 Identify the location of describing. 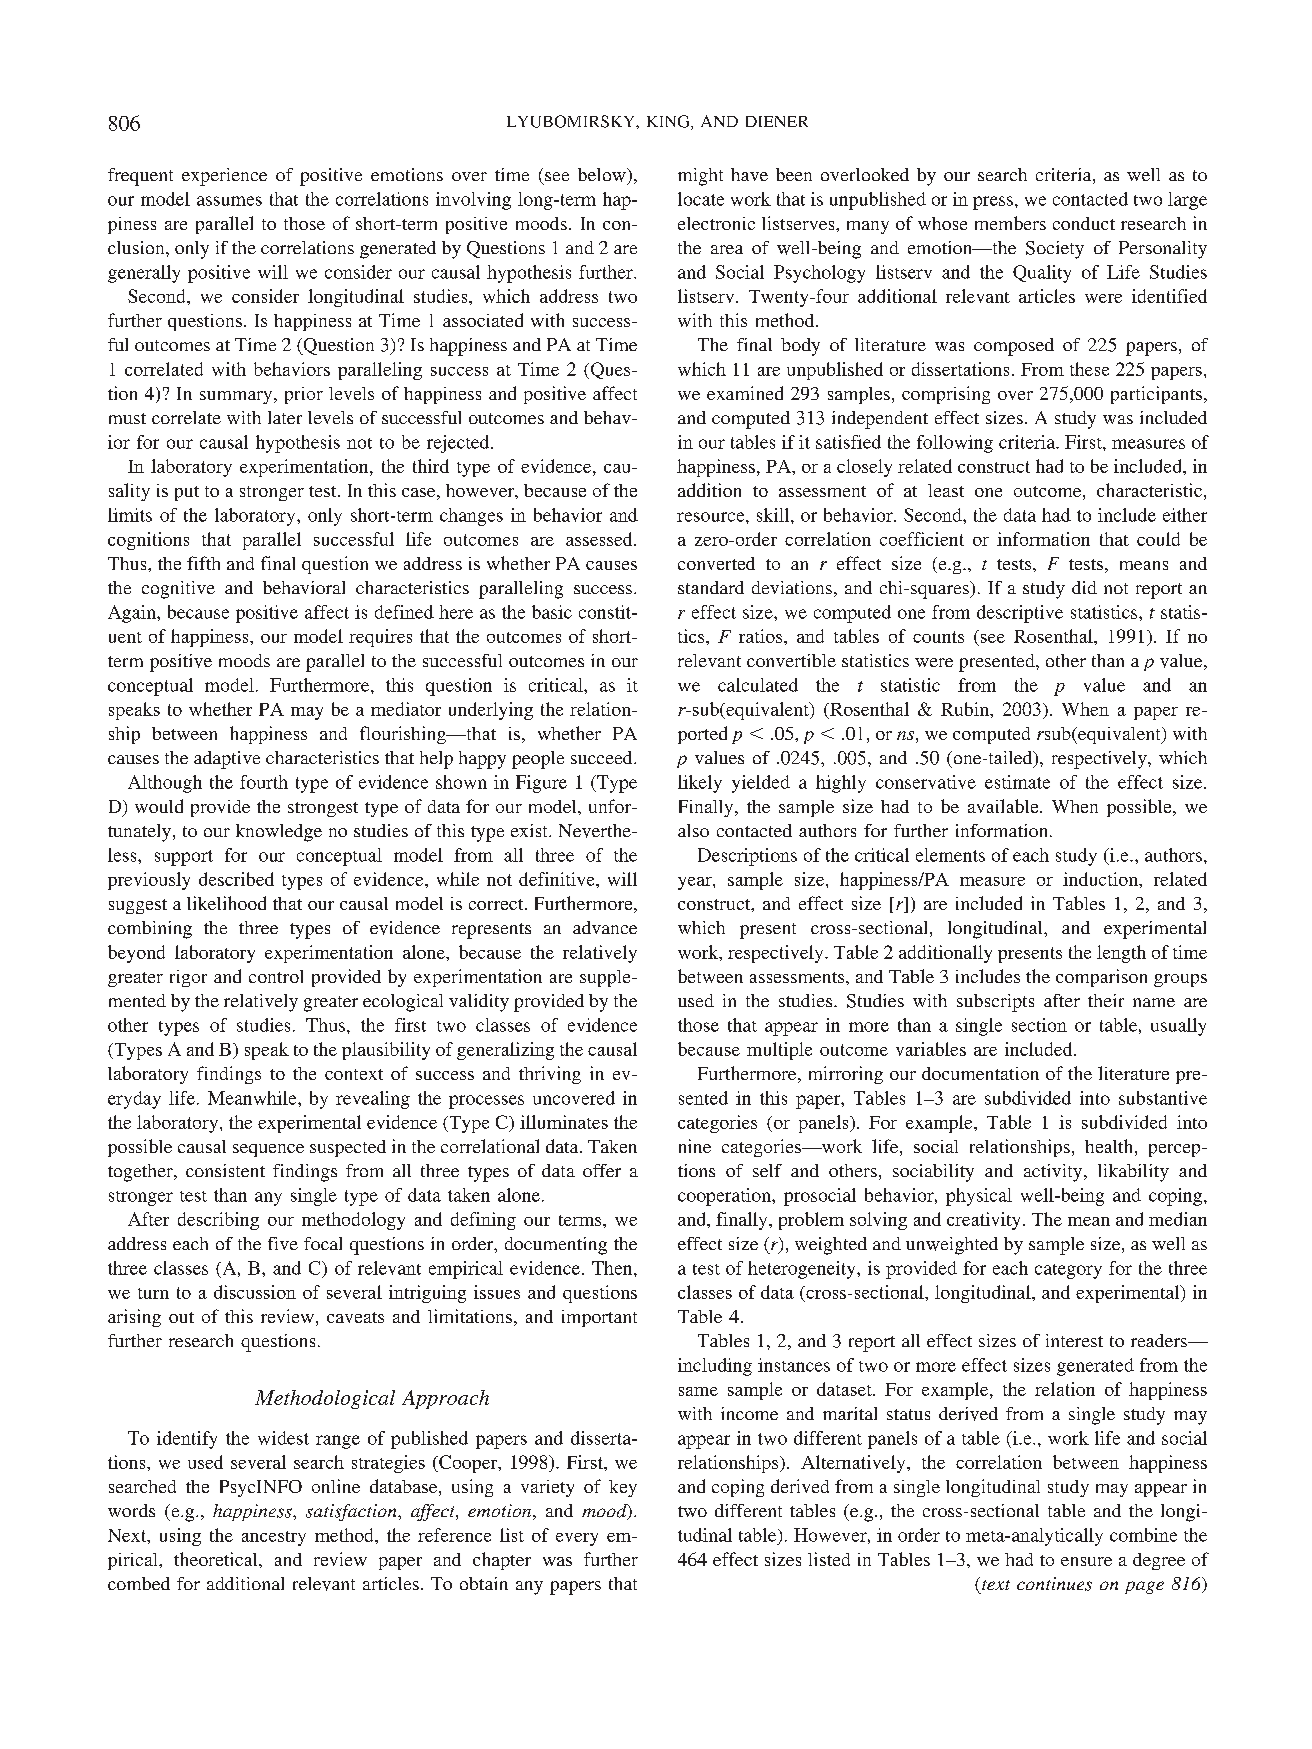
(218, 1221).
